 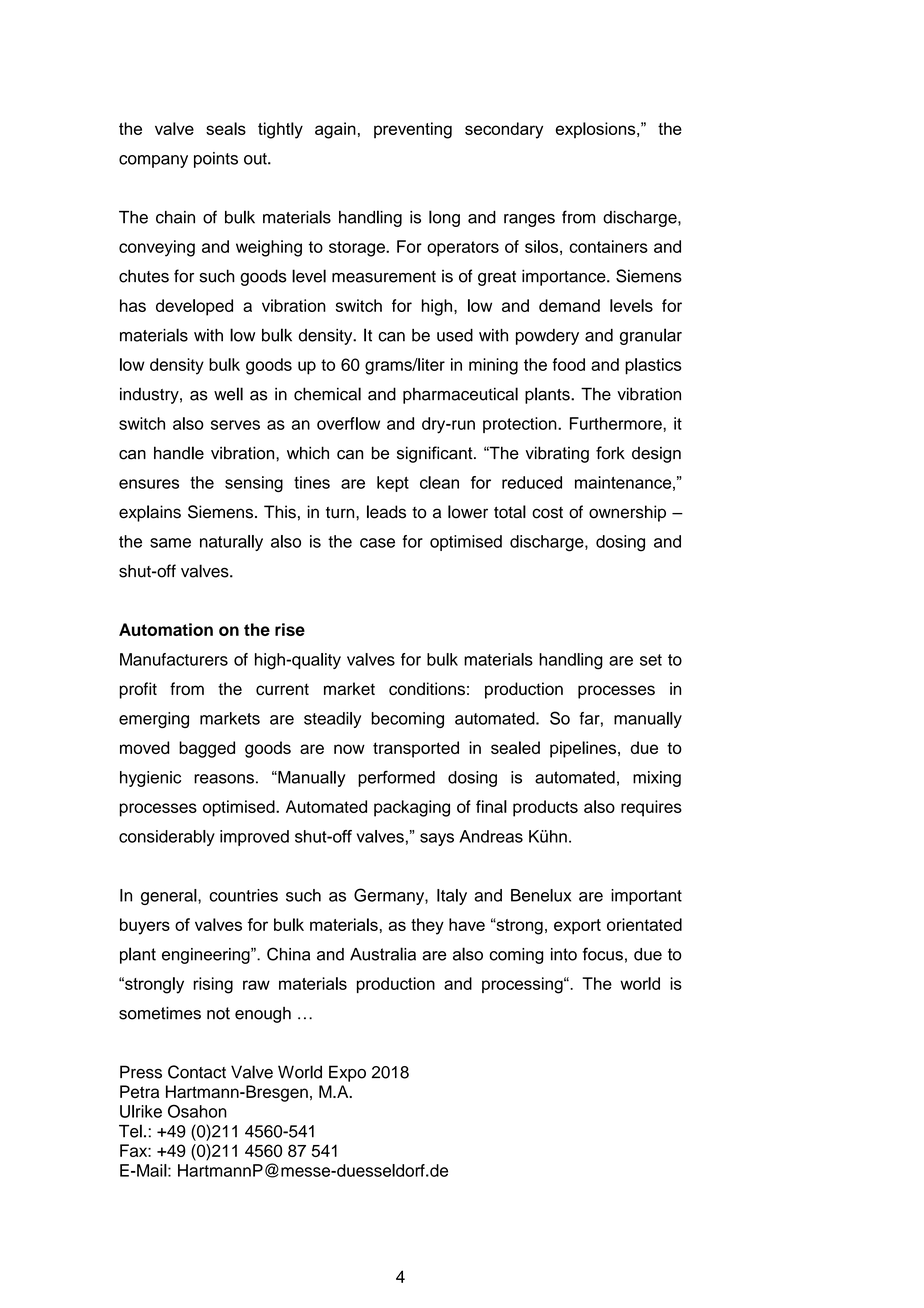 What do you see at coordinates (216, 160) in the screenshot?
I see `points` at bounding box center [216, 160].
